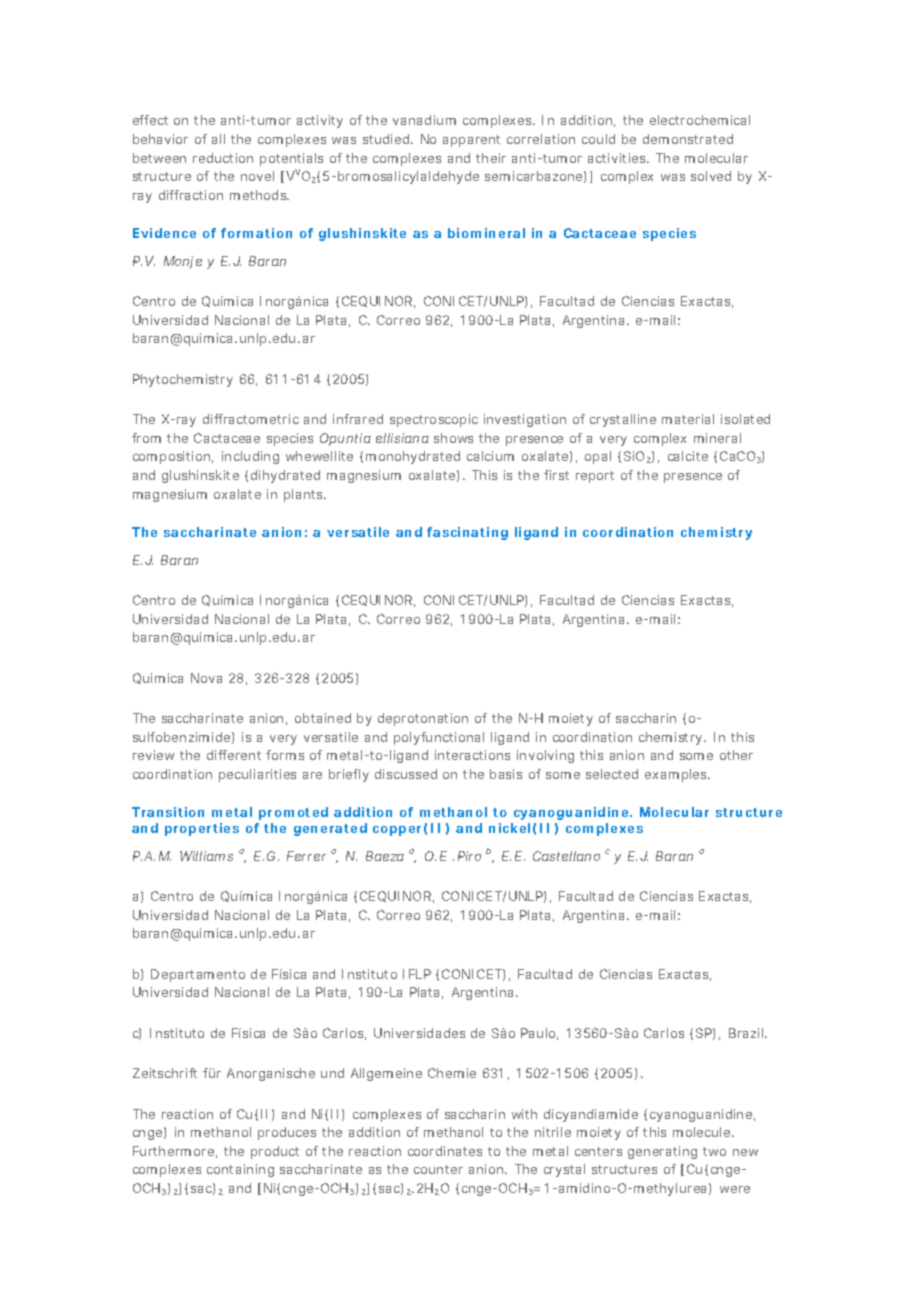  Describe the element at coordinates (688, 456) in the page. I see `calcite` at that location.
